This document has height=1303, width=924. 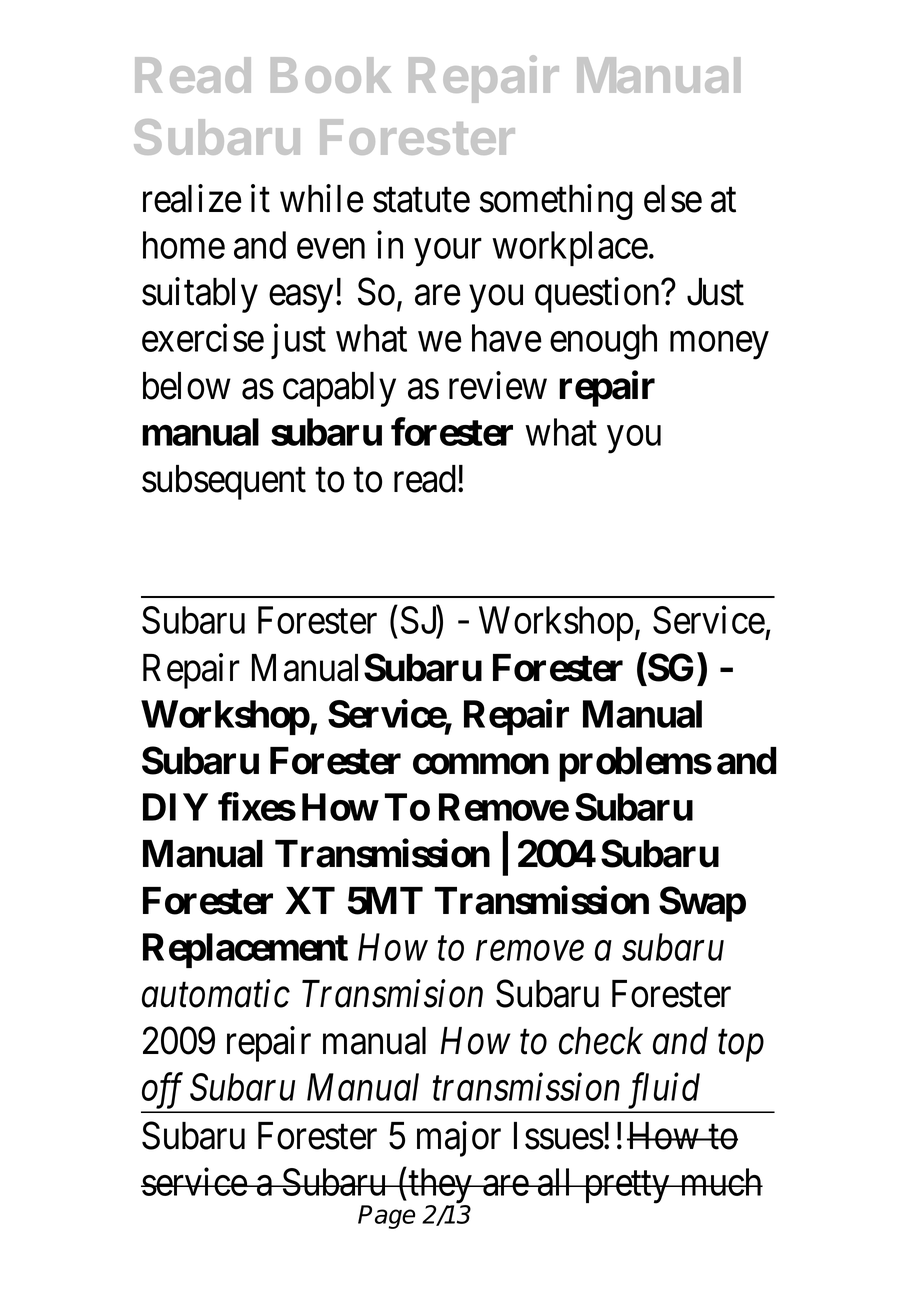 What do you see at coordinates (481, 764) in the document?
I see `common` at bounding box center [481, 764].
